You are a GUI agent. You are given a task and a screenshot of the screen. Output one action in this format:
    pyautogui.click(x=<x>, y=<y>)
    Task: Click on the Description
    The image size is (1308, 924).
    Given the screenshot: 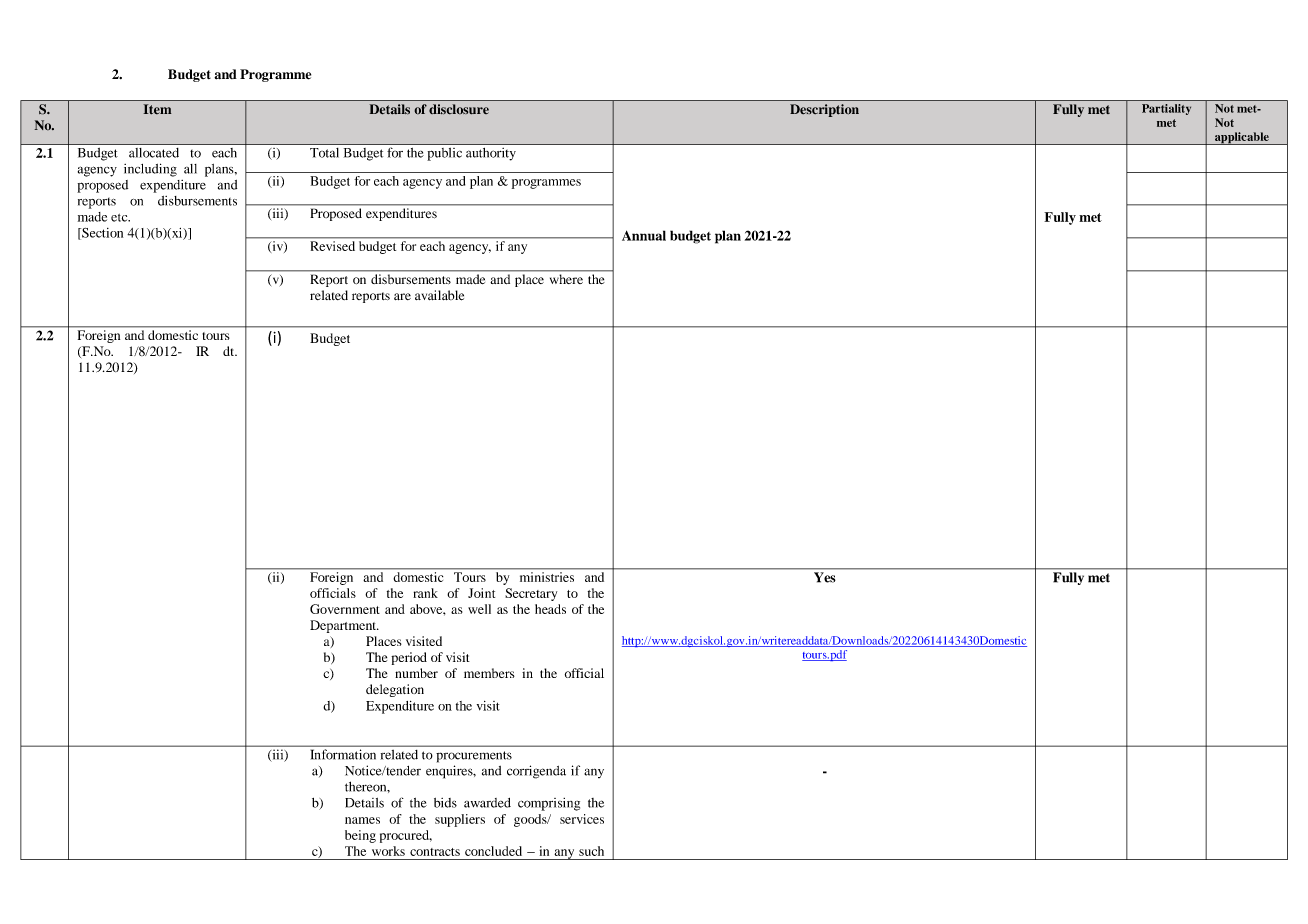 What is the action you would take?
    pyautogui.click(x=824, y=110)
